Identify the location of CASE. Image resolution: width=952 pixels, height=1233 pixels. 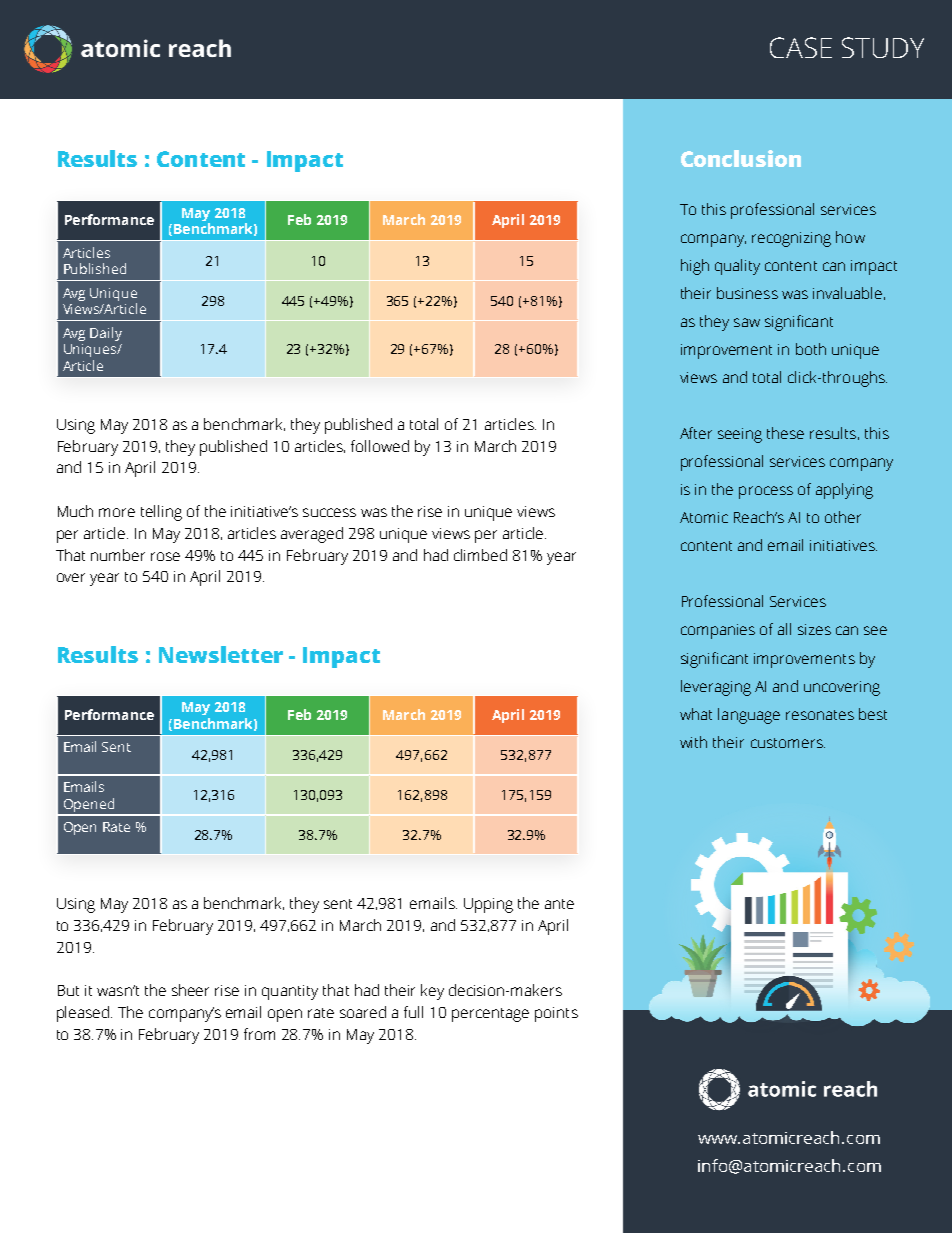
(801, 47).
